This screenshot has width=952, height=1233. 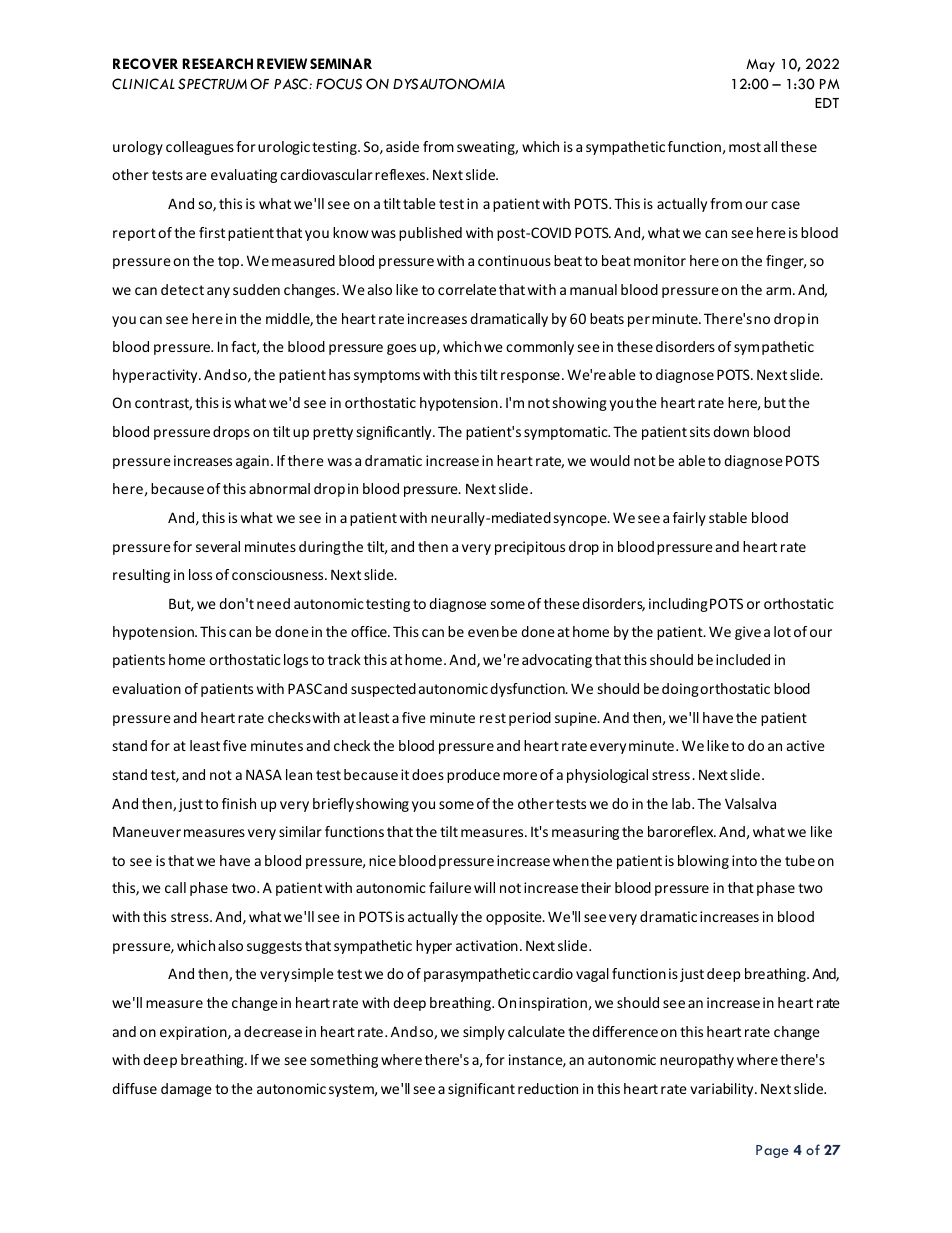 I want to click on symptomatic, so click(x=567, y=433).
